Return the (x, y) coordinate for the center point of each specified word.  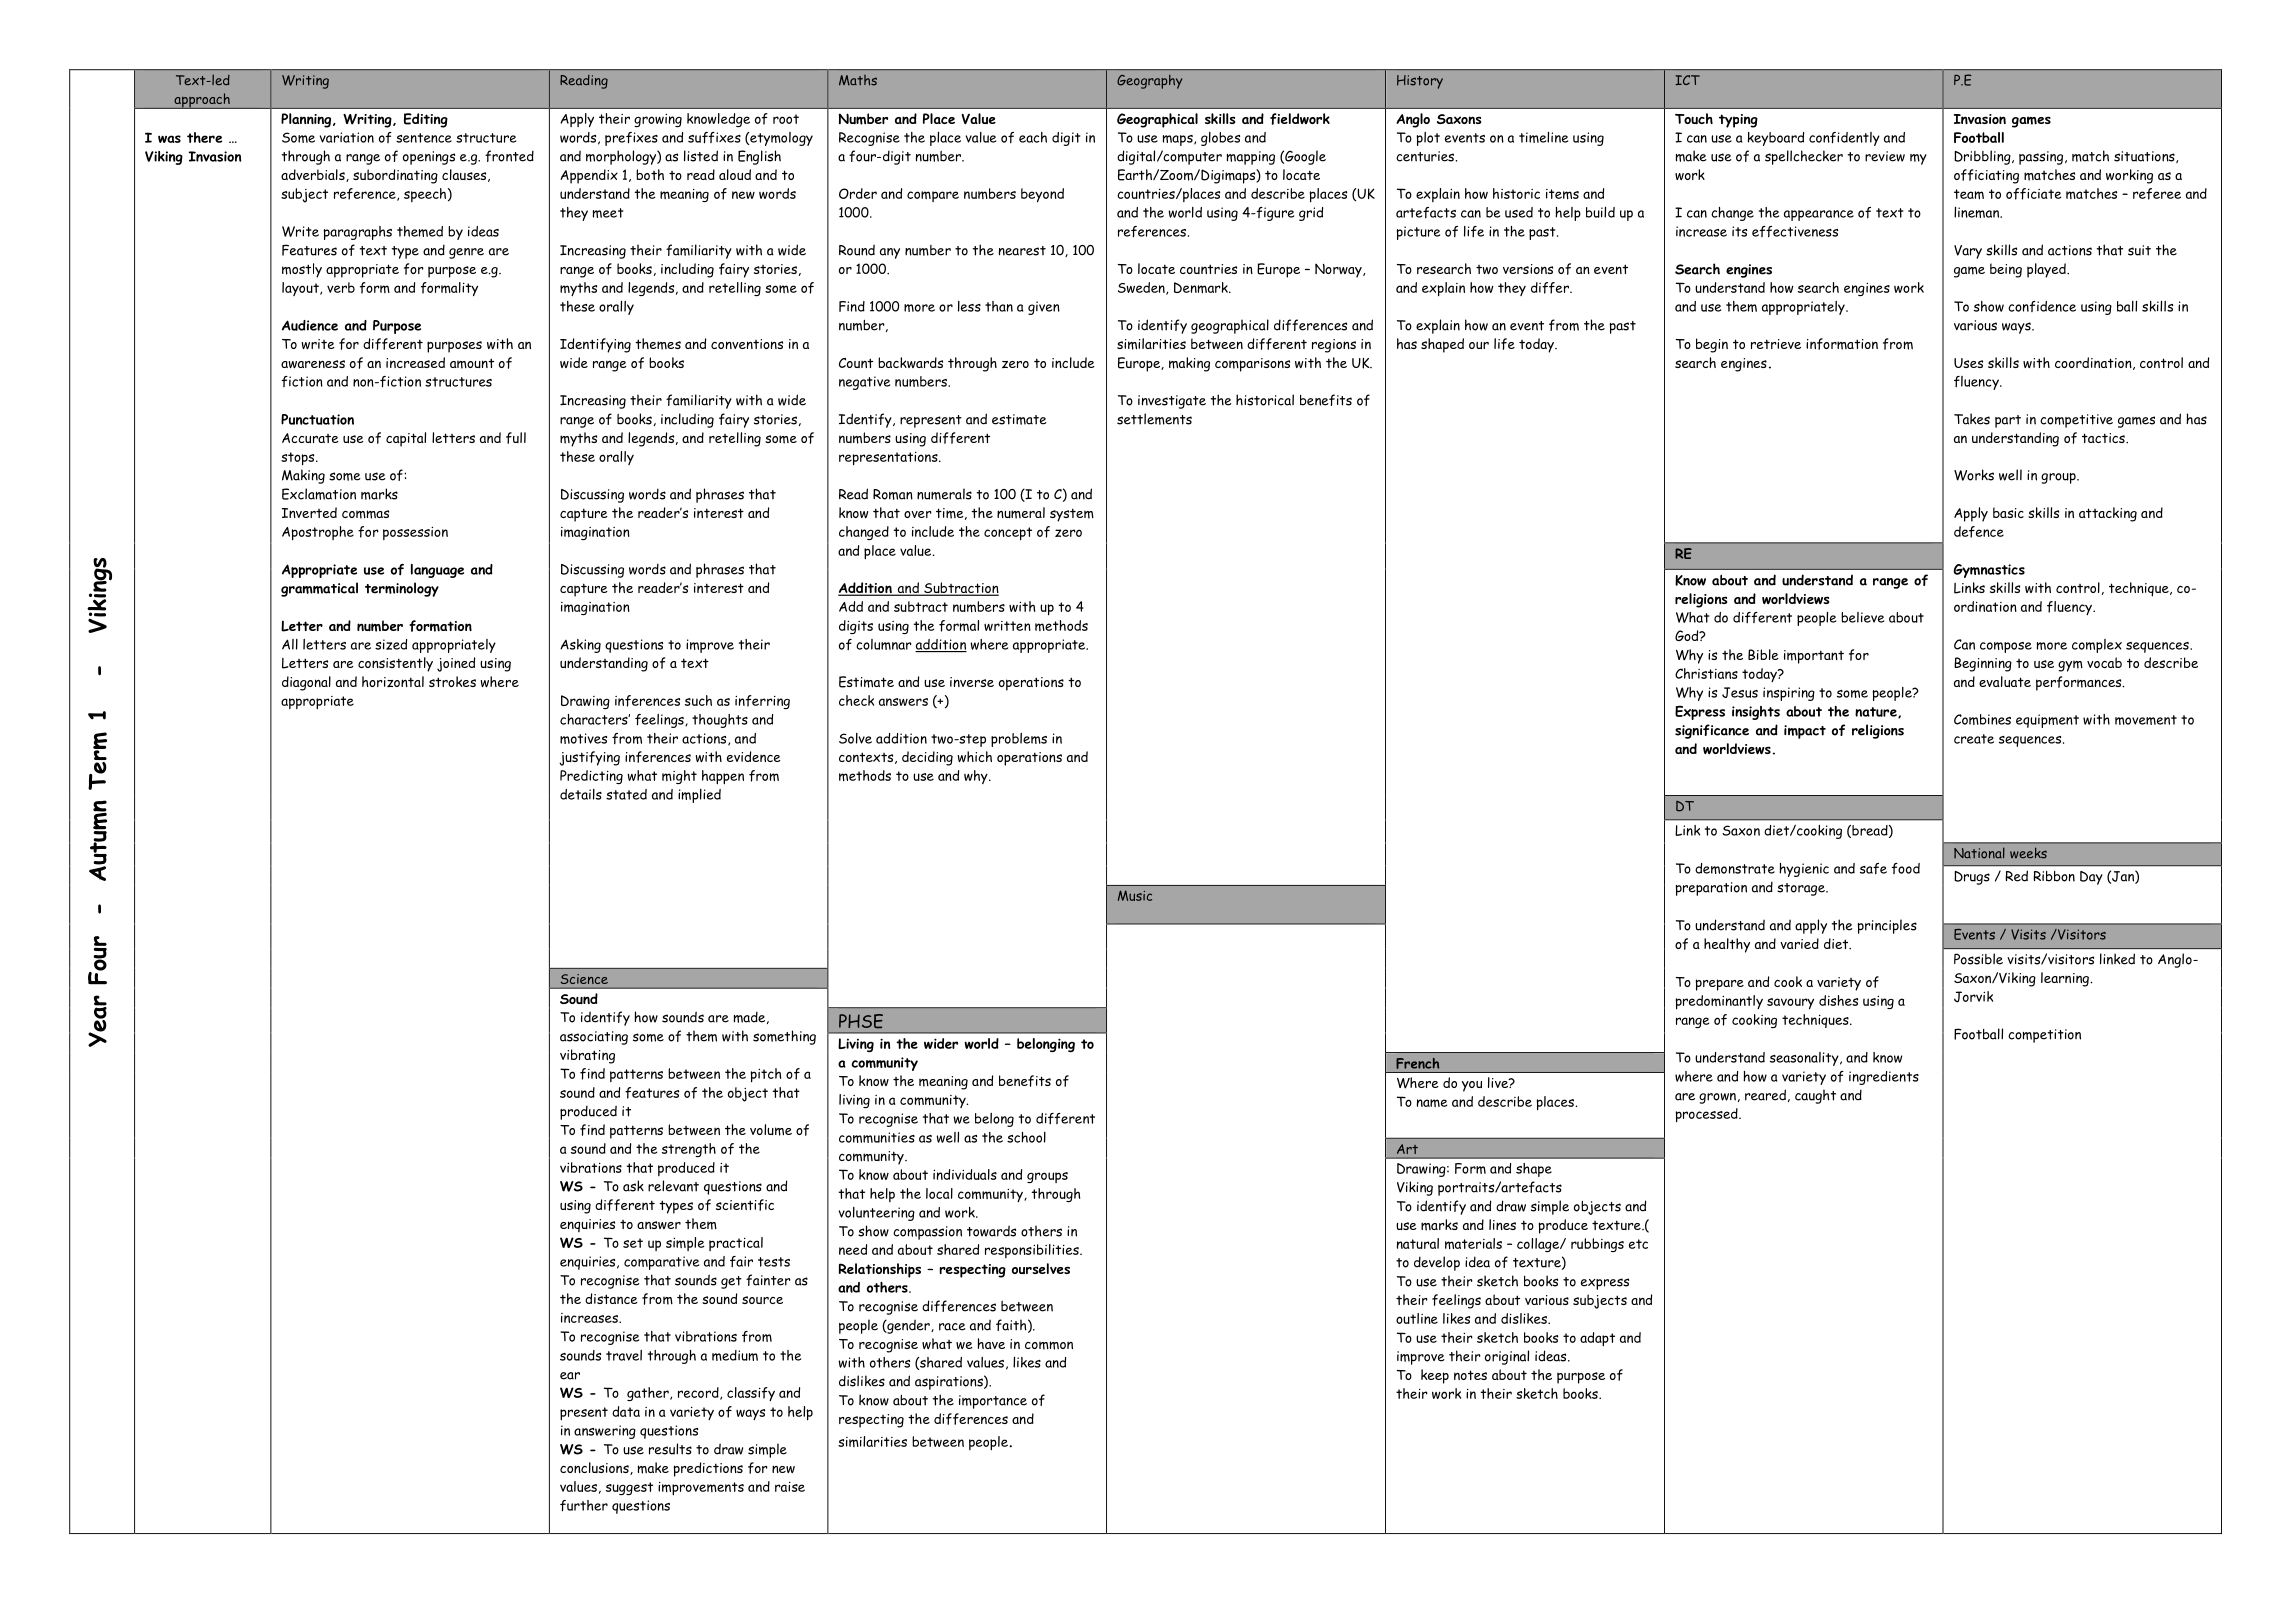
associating (594, 1038)
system (1072, 515)
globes (1220, 139)
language (437, 571)
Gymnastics (1989, 571)
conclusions (595, 1468)
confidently (1844, 139)
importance (993, 1402)
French (1417, 1063)
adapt (1597, 1339)
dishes (1838, 1000)
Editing (426, 120)
